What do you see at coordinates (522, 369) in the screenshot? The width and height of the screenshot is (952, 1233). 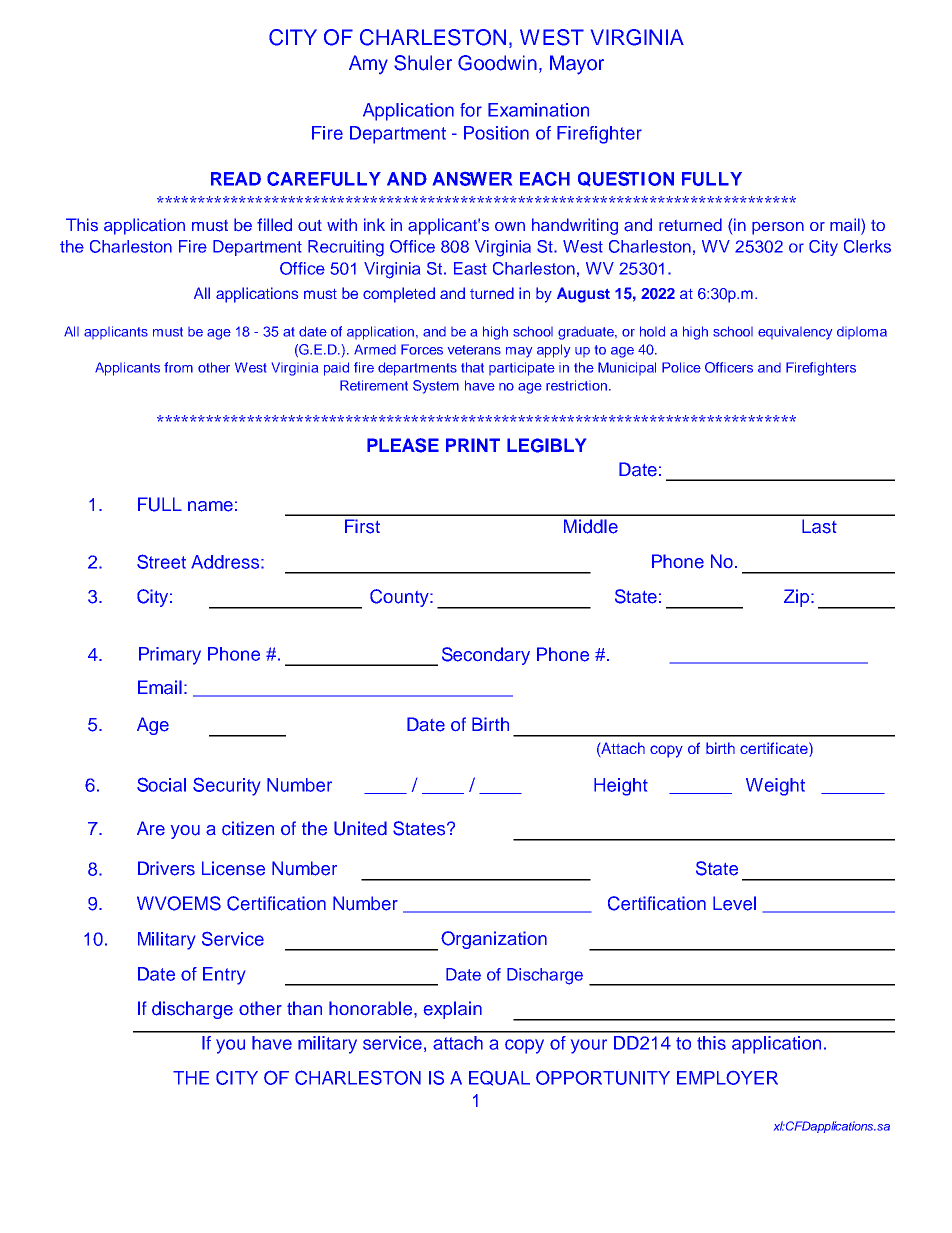 I see `participate` at bounding box center [522, 369].
